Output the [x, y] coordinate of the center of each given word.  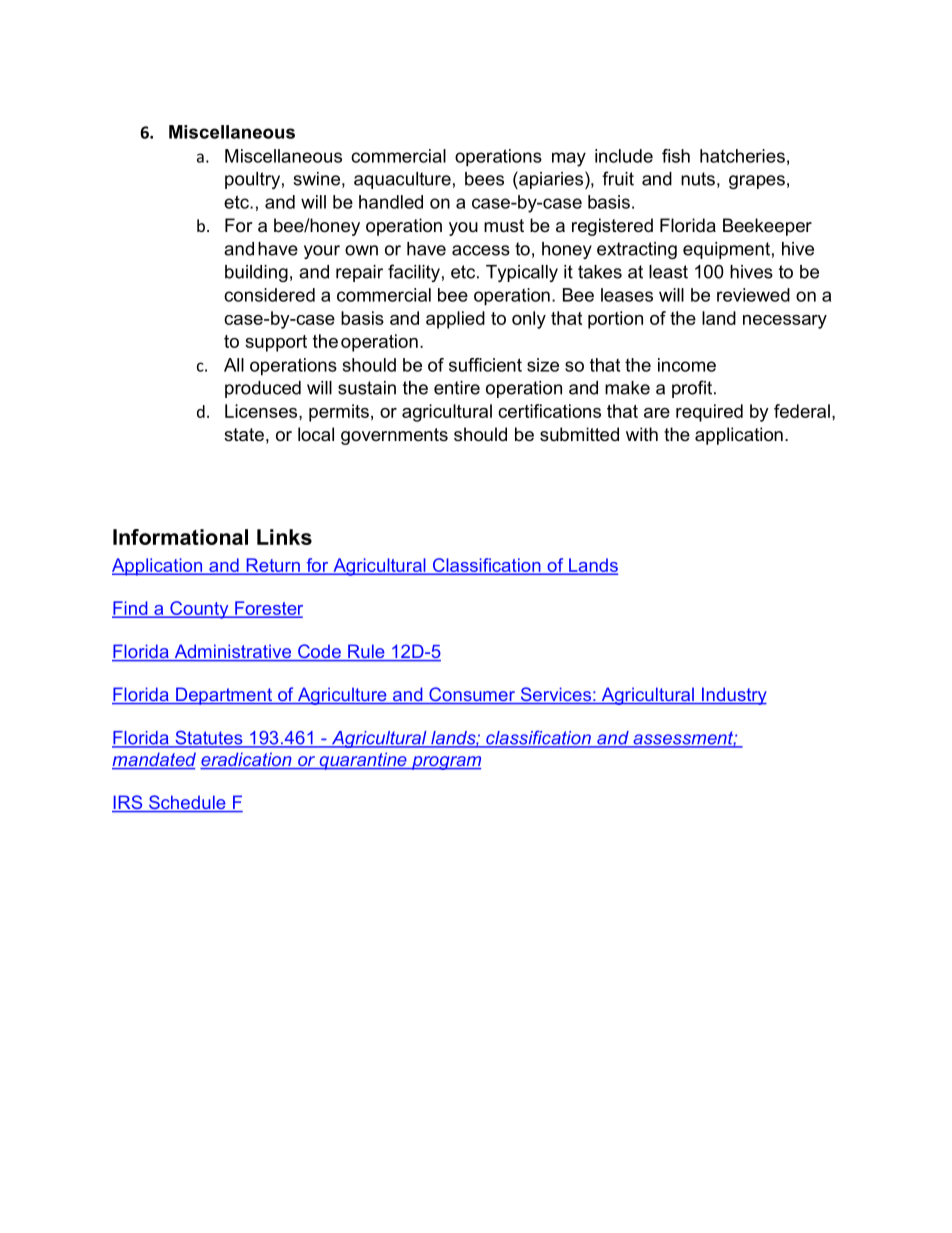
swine [316, 179]
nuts [698, 179]
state [244, 435]
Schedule [187, 803]
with [642, 434]
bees [484, 179]
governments [394, 436]
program [445, 763]
